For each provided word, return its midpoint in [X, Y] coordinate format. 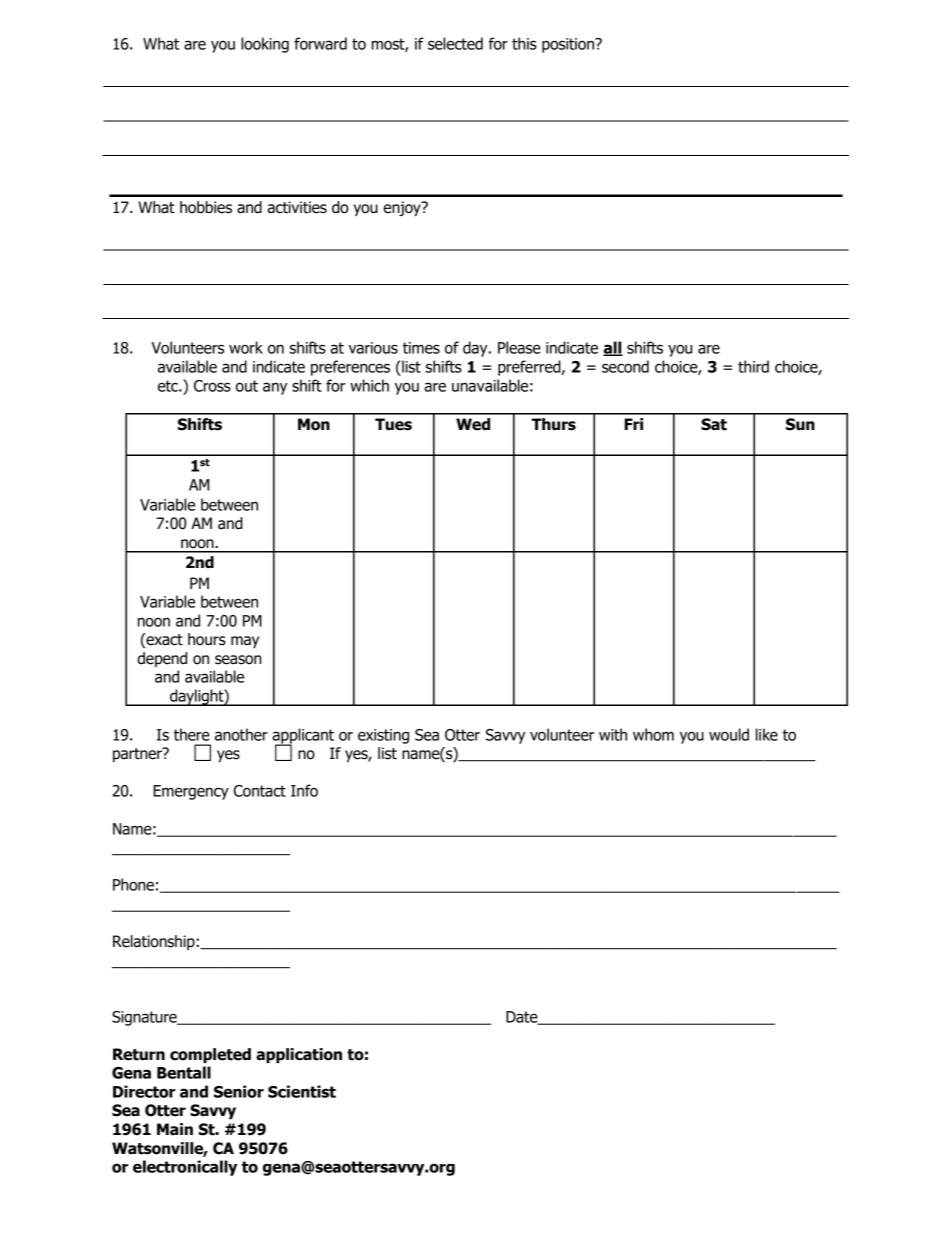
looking [265, 45]
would [729, 734]
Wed [473, 424]
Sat [714, 424]
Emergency [191, 792]
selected [455, 43]
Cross [212, 386]
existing [383, 736]
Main [175, 1129]
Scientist [302, 1091]
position [569, 45]
